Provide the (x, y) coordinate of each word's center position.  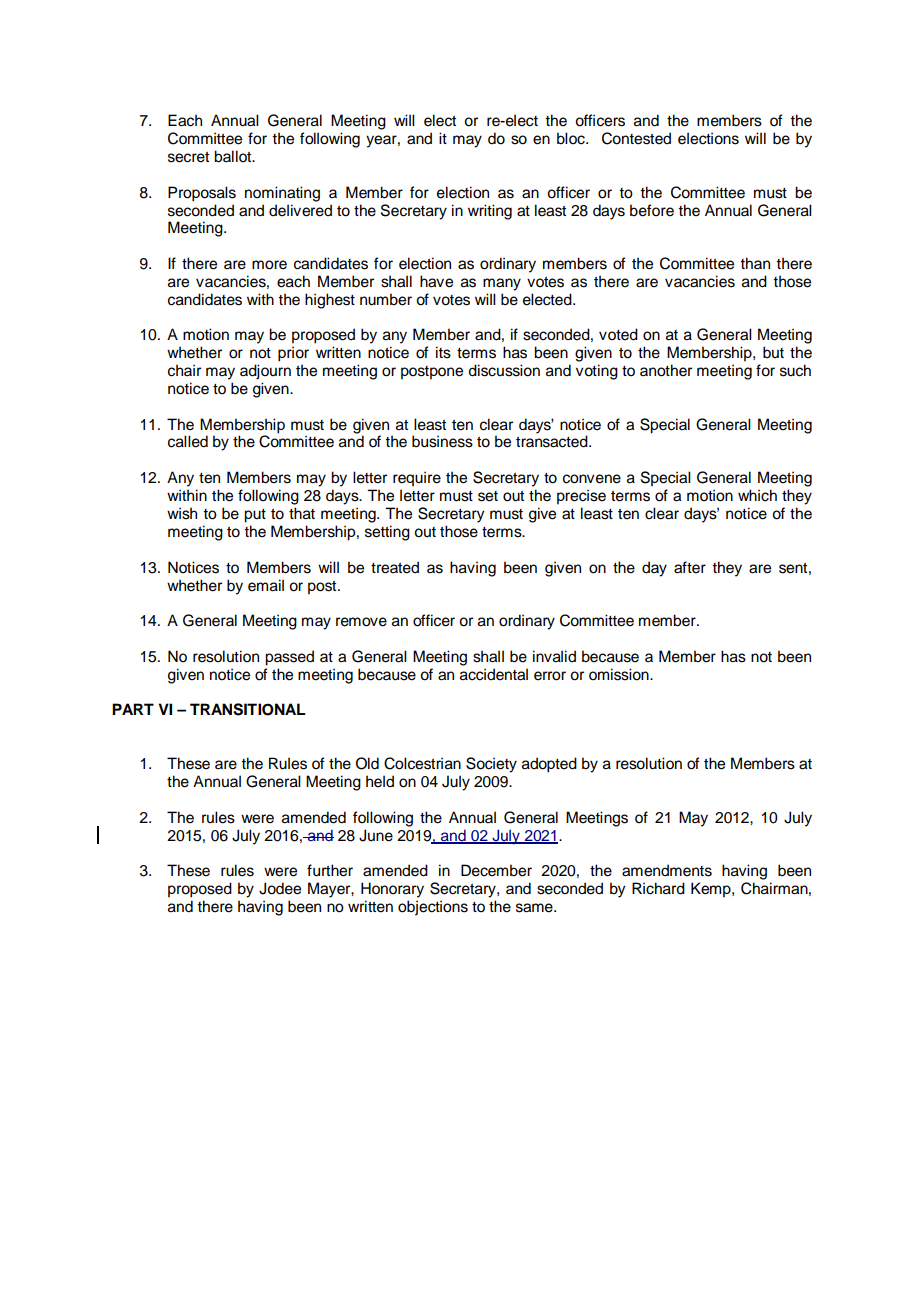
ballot (234, 156)
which (757, 495)
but (773, 352)
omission (620, 674)
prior (293, 354)
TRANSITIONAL (248, 709)
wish (182, 513)
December (496, 870)
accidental (494, 674)
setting (387, 533)
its (443, 352)
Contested (636, 138)
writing (490, 212)
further (330, 870)
